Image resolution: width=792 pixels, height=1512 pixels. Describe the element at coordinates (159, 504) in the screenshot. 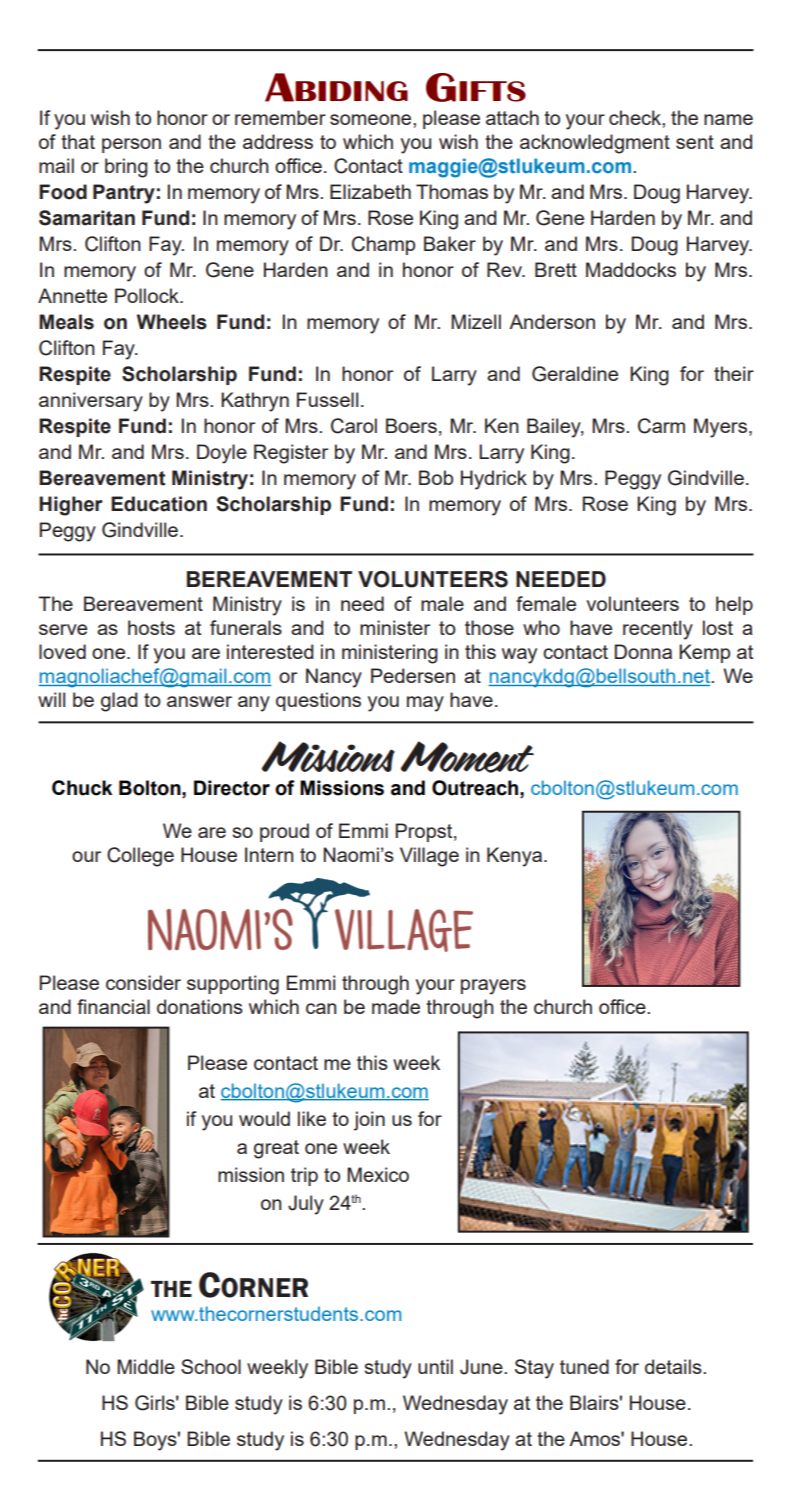

I see `Education` at that location.
